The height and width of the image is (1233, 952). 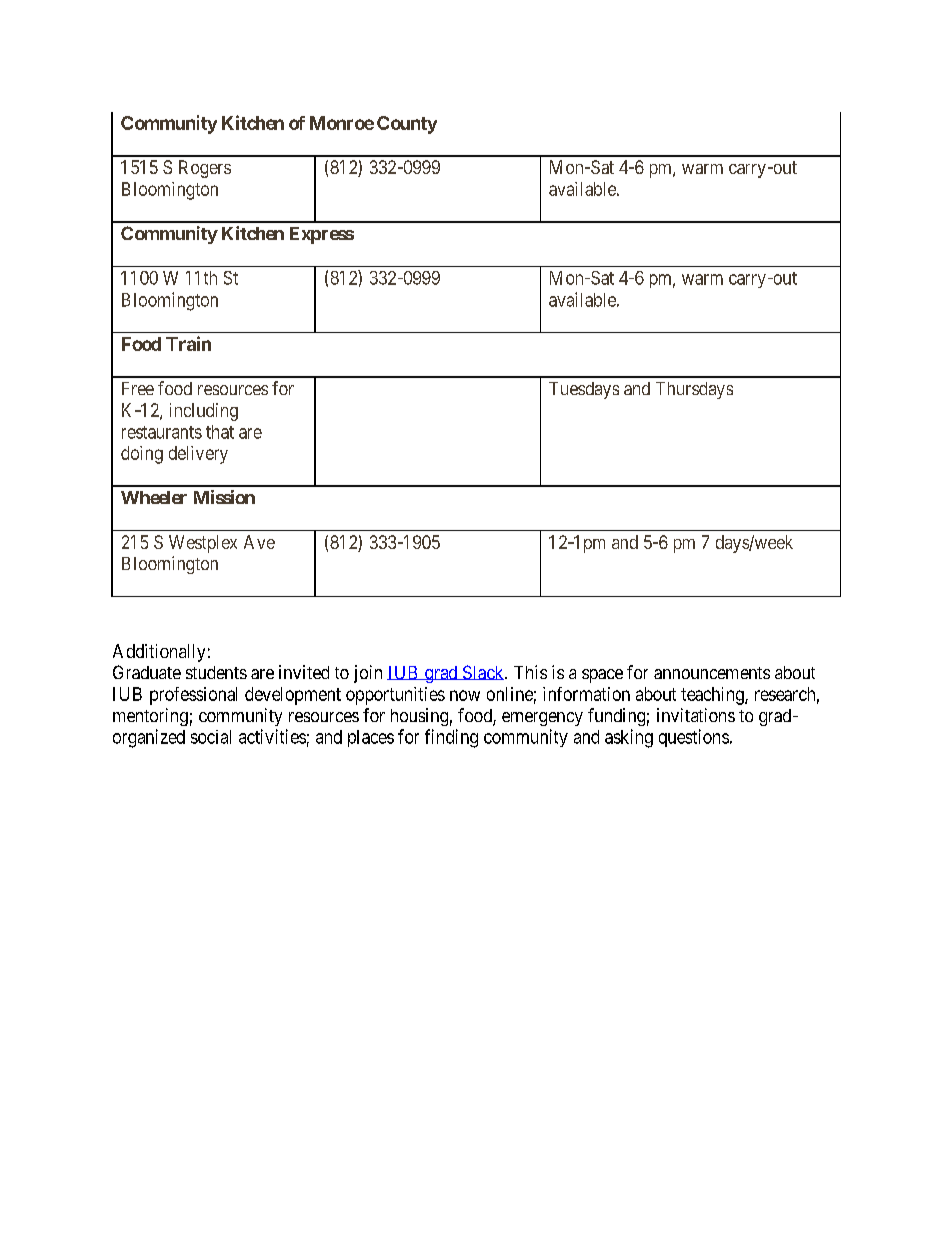 What do you see at coordinates (193, 696) in the image?
I see `professional` at bounding box center [193, 696].
